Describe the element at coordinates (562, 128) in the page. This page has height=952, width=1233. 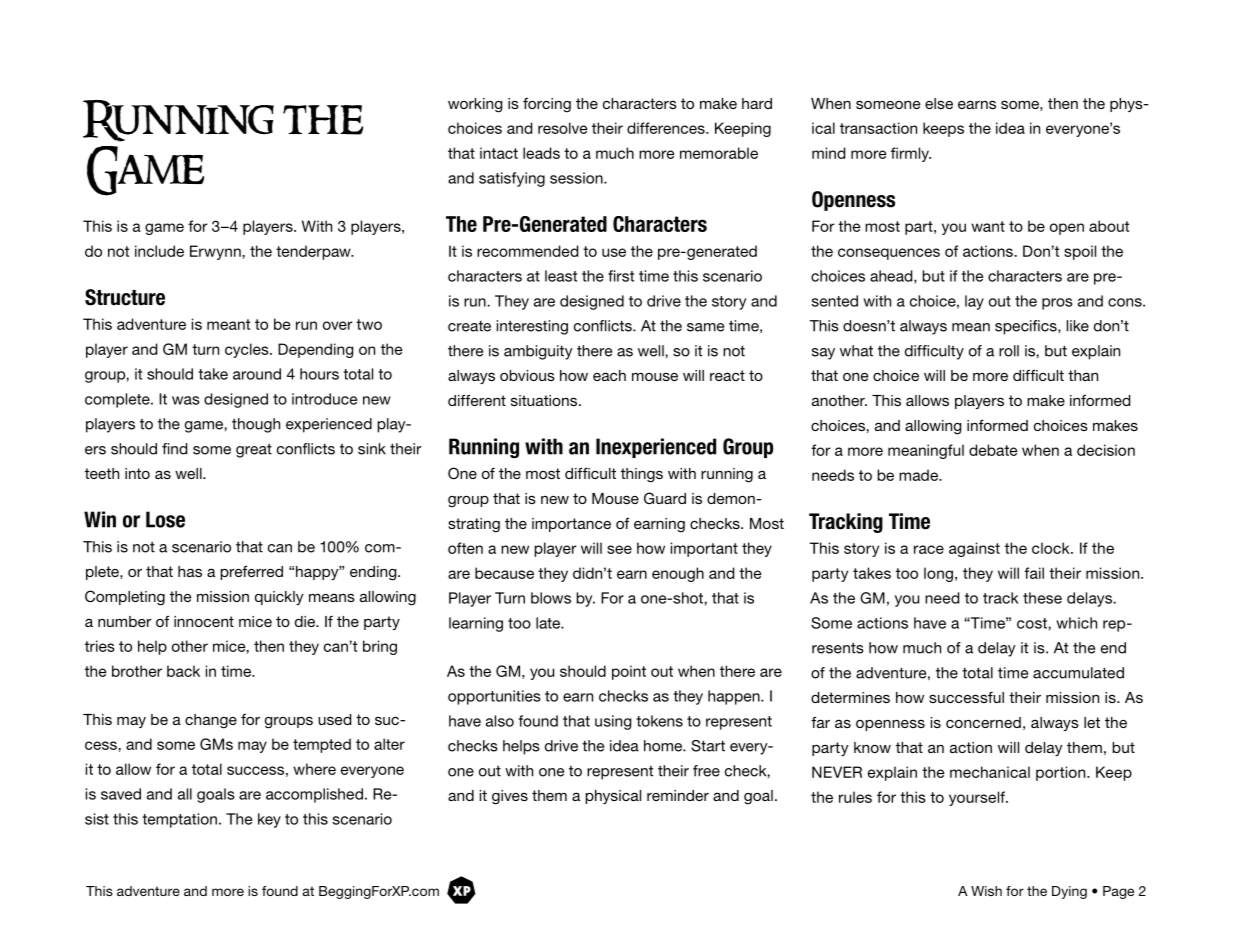
I see `resolve` at that location.
